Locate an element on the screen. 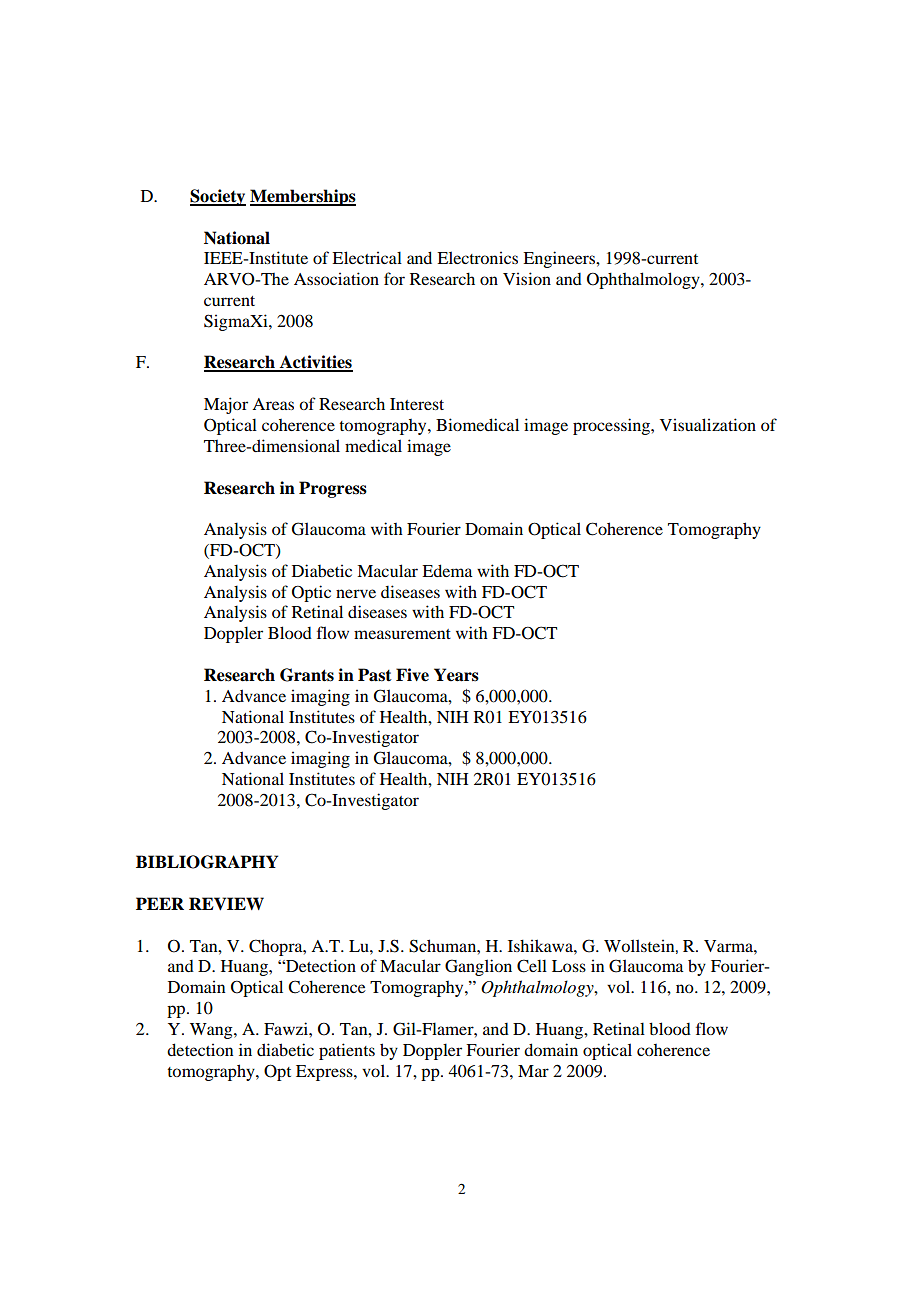 The width and height of the screenshot is (924, 1308). Wang is located at coordinates (212, 1031).
